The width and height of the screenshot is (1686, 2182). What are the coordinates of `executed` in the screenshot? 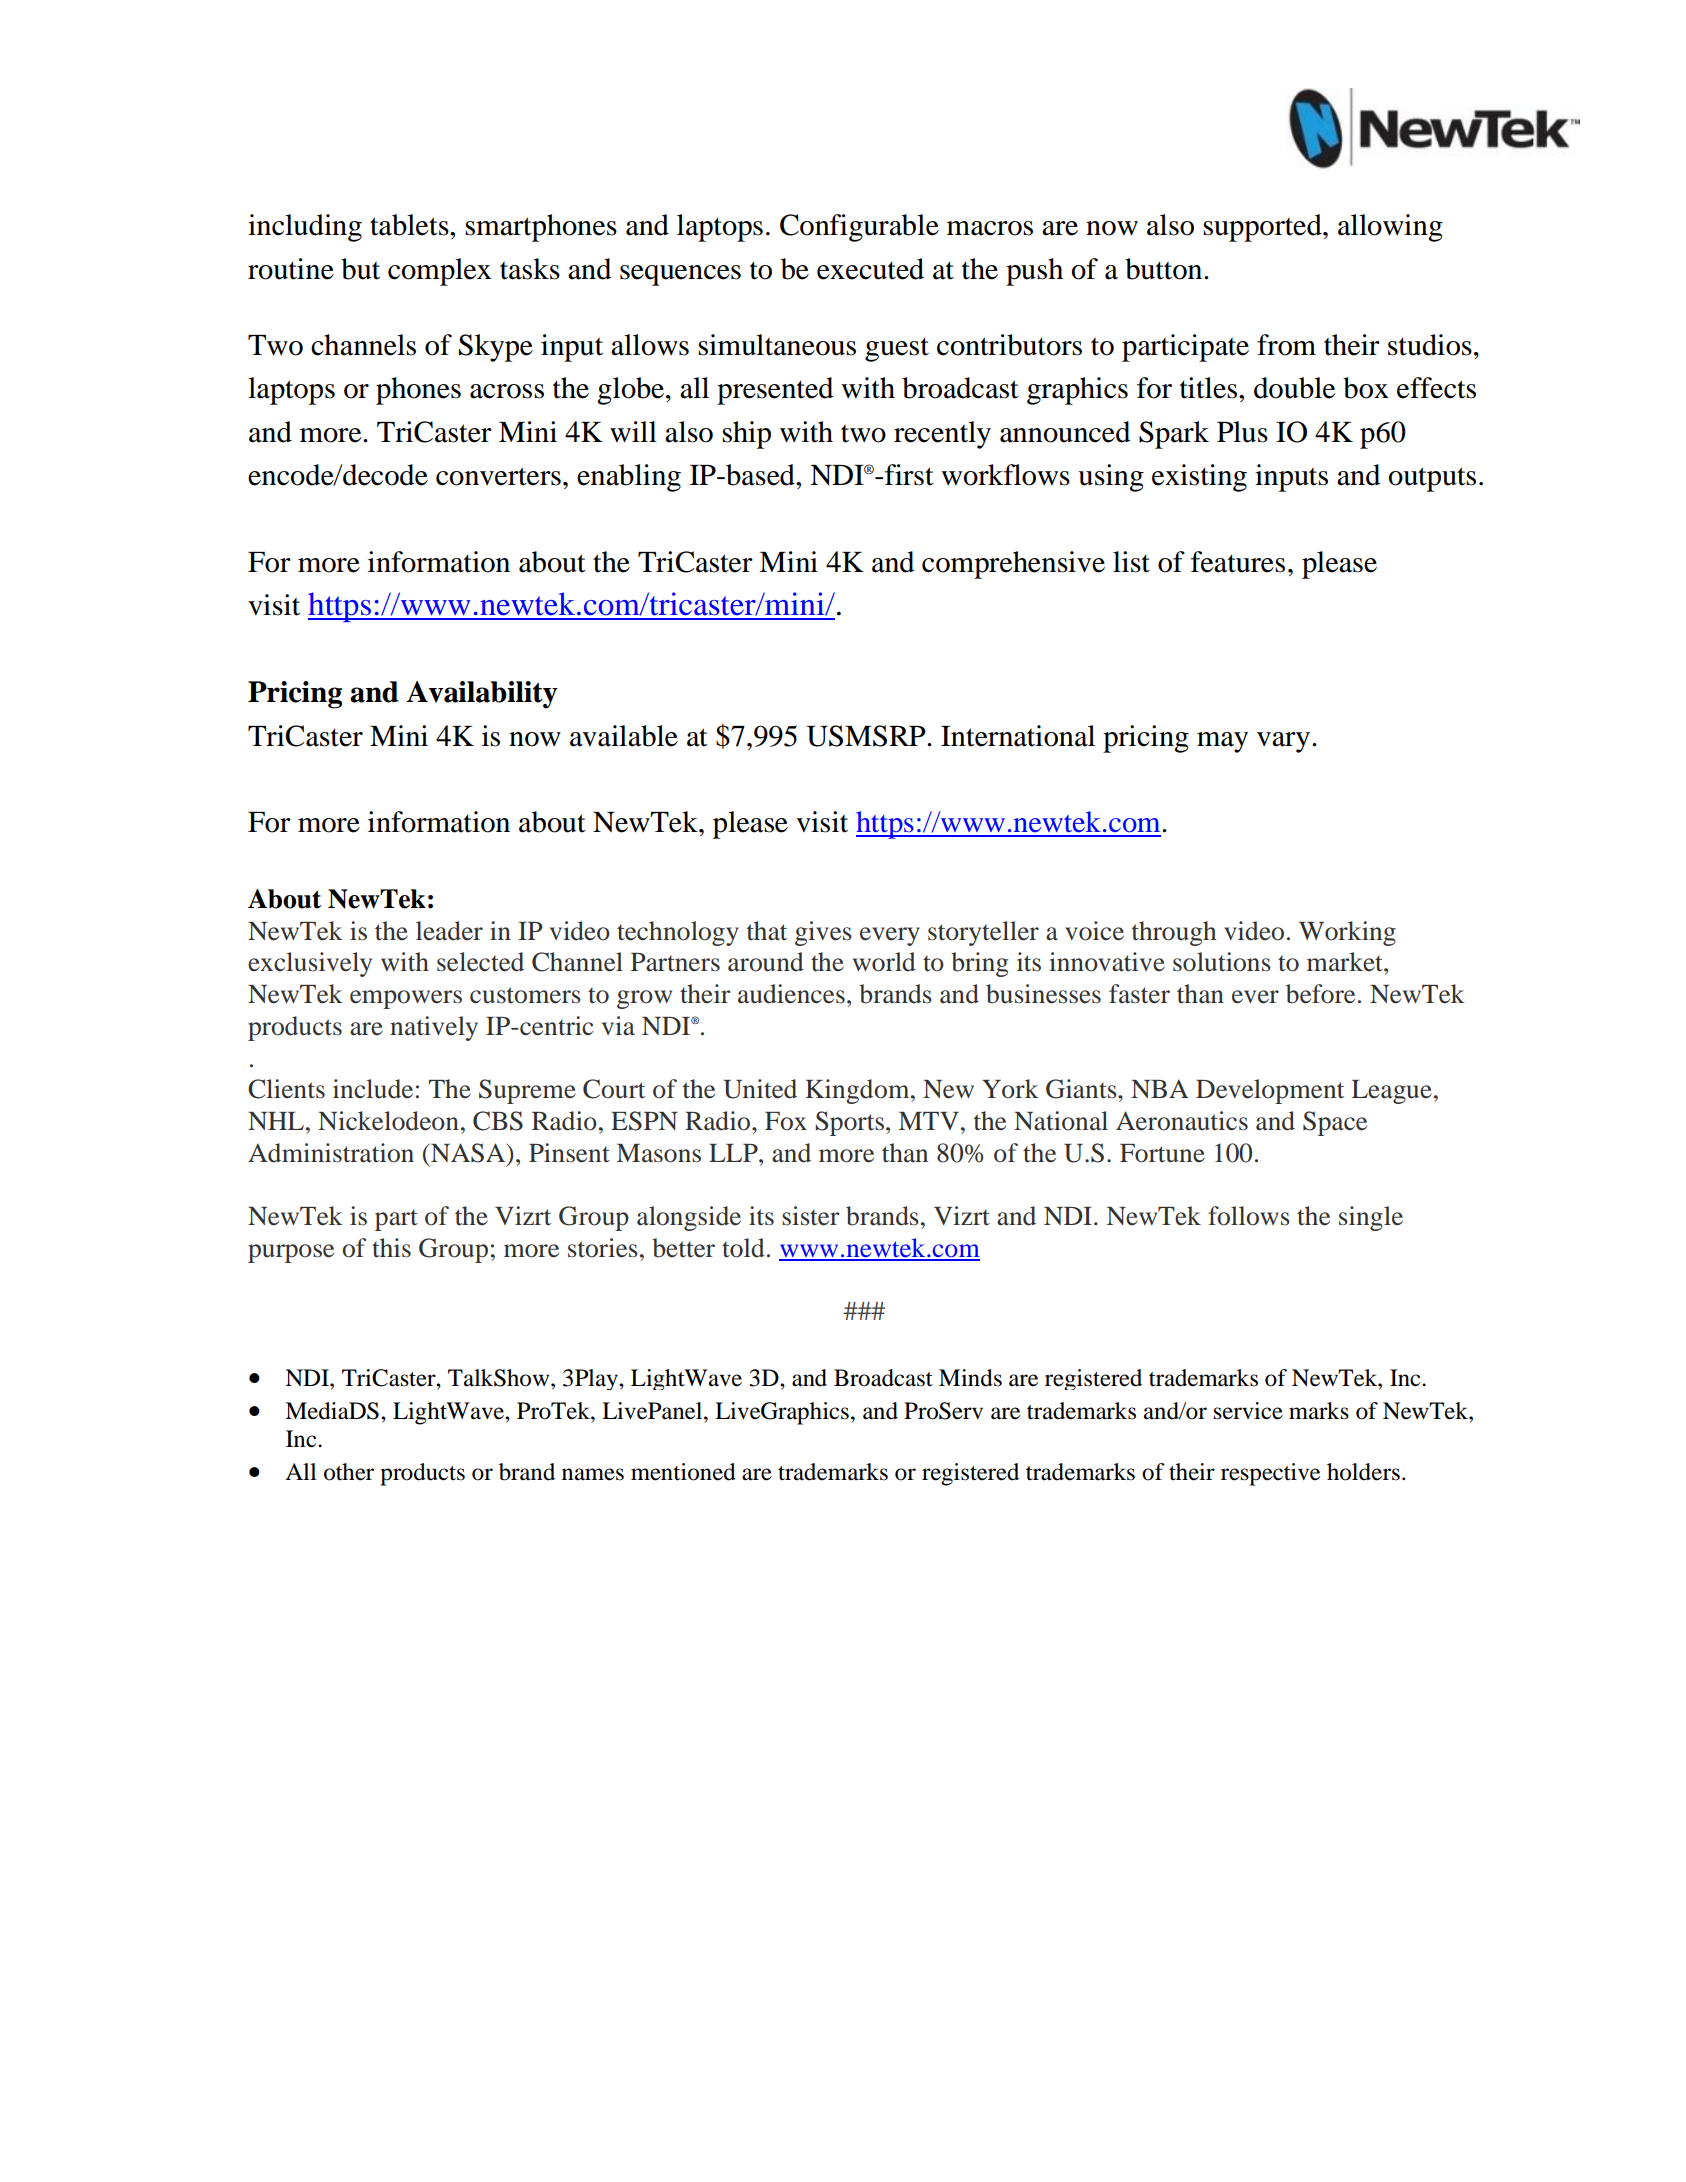 It's located at (870, 269).
